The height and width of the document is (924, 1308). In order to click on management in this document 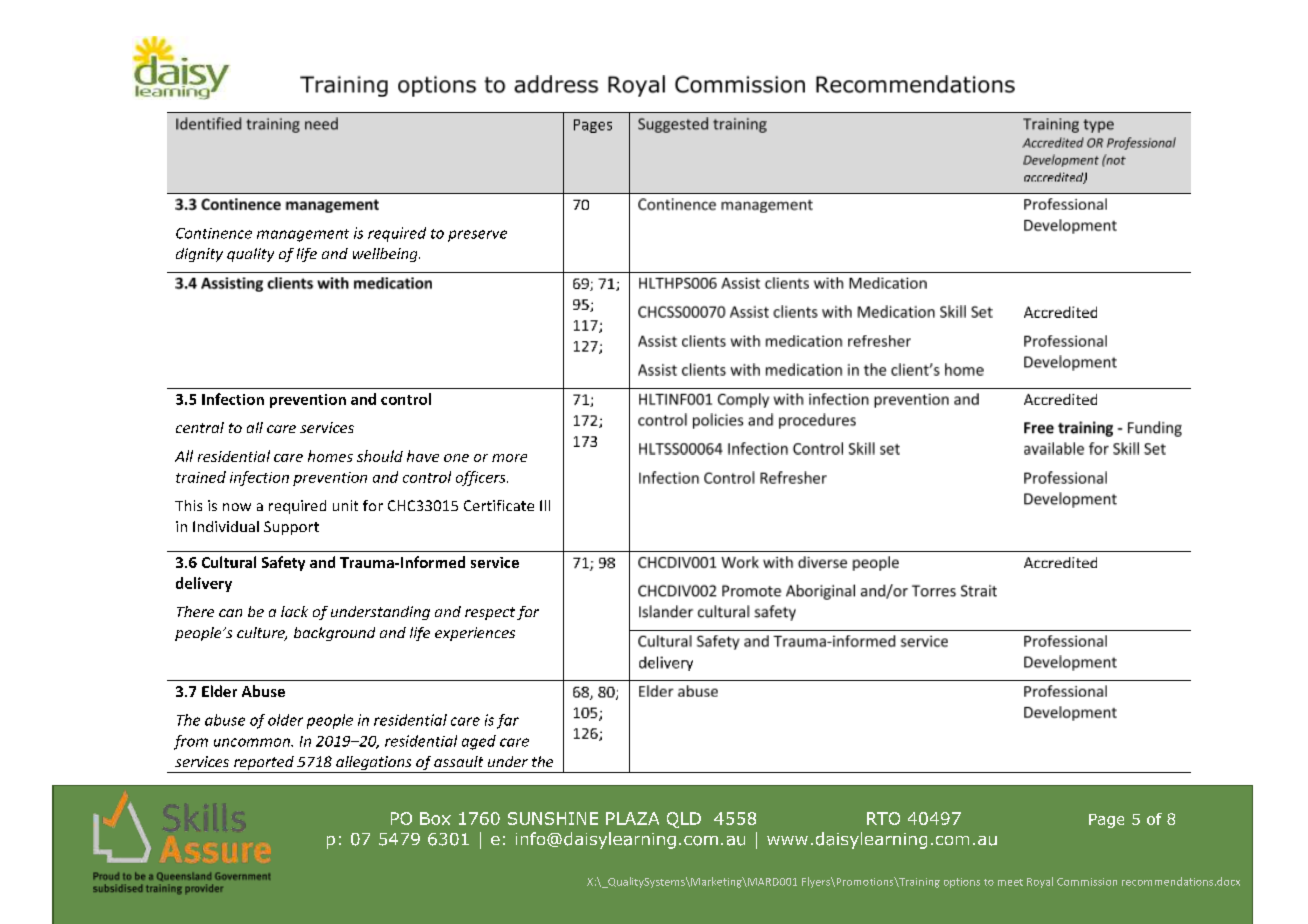, I will do `click(303, 235)`.
